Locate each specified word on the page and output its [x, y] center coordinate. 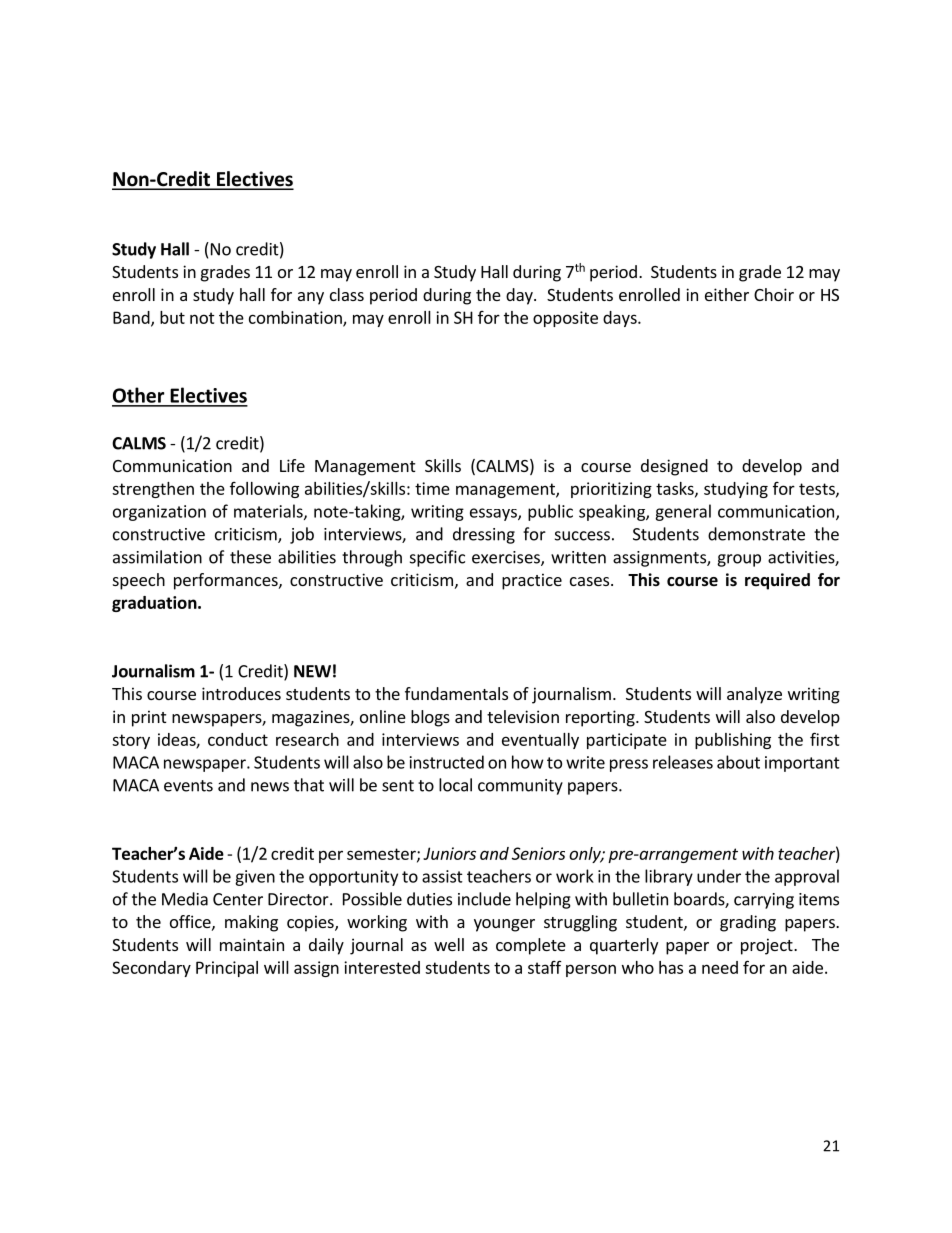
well [449, 944]
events [188, 786]
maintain [252, 944]
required [777, 581]
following [264, 490]
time [432, 488]
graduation [155, 604]
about [738, 762]
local [455, 785]
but [172, 317]
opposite [565, 319]
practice [532, 581]
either [727, 294]
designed [674, 467]
